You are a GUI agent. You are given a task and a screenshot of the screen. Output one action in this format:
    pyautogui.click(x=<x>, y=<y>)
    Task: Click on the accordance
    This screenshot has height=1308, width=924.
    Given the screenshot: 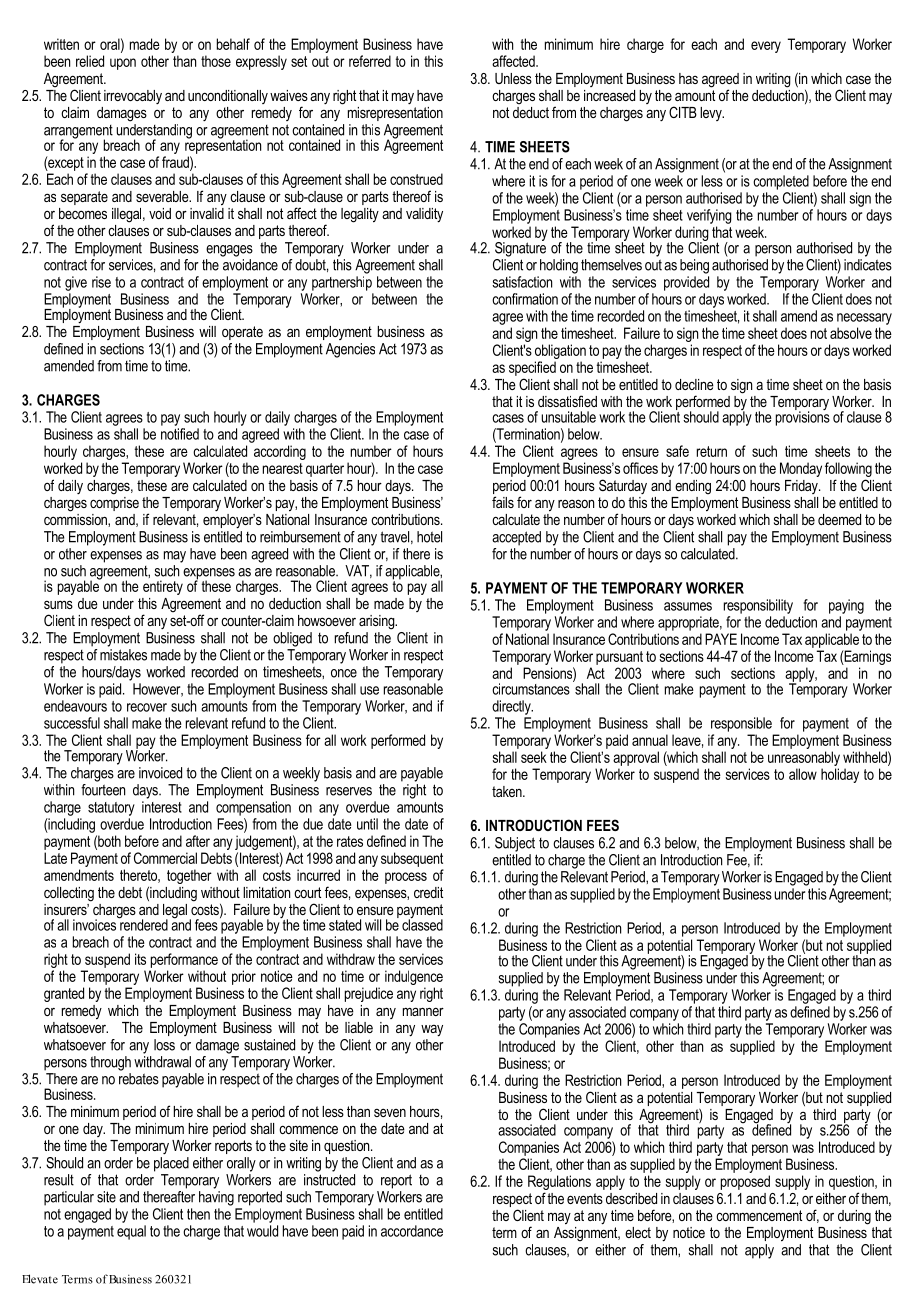 What is the action you would take?
    pyautogui.click(x=412, y=1231)
